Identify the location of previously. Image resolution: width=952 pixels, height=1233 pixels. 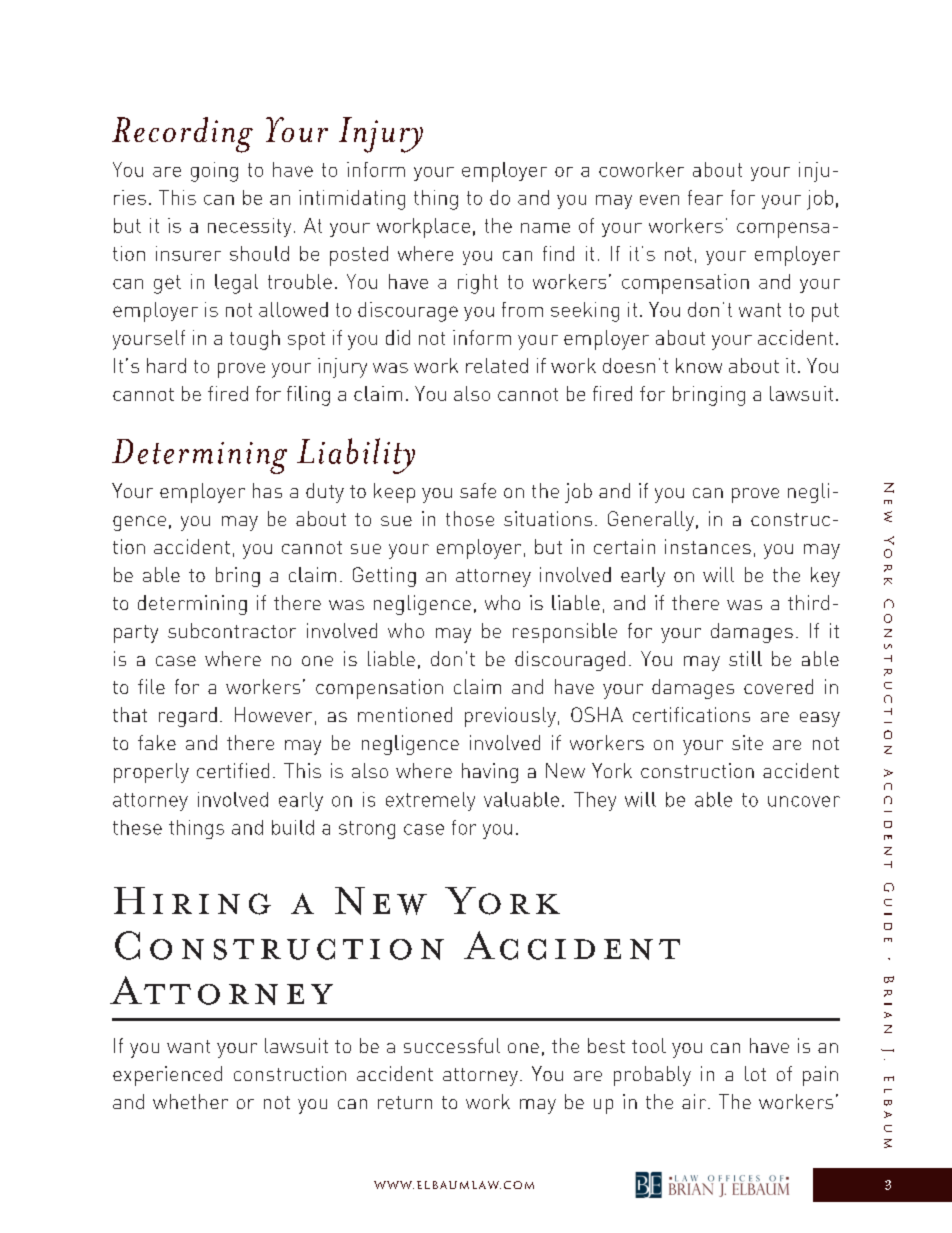
(510, 717).
